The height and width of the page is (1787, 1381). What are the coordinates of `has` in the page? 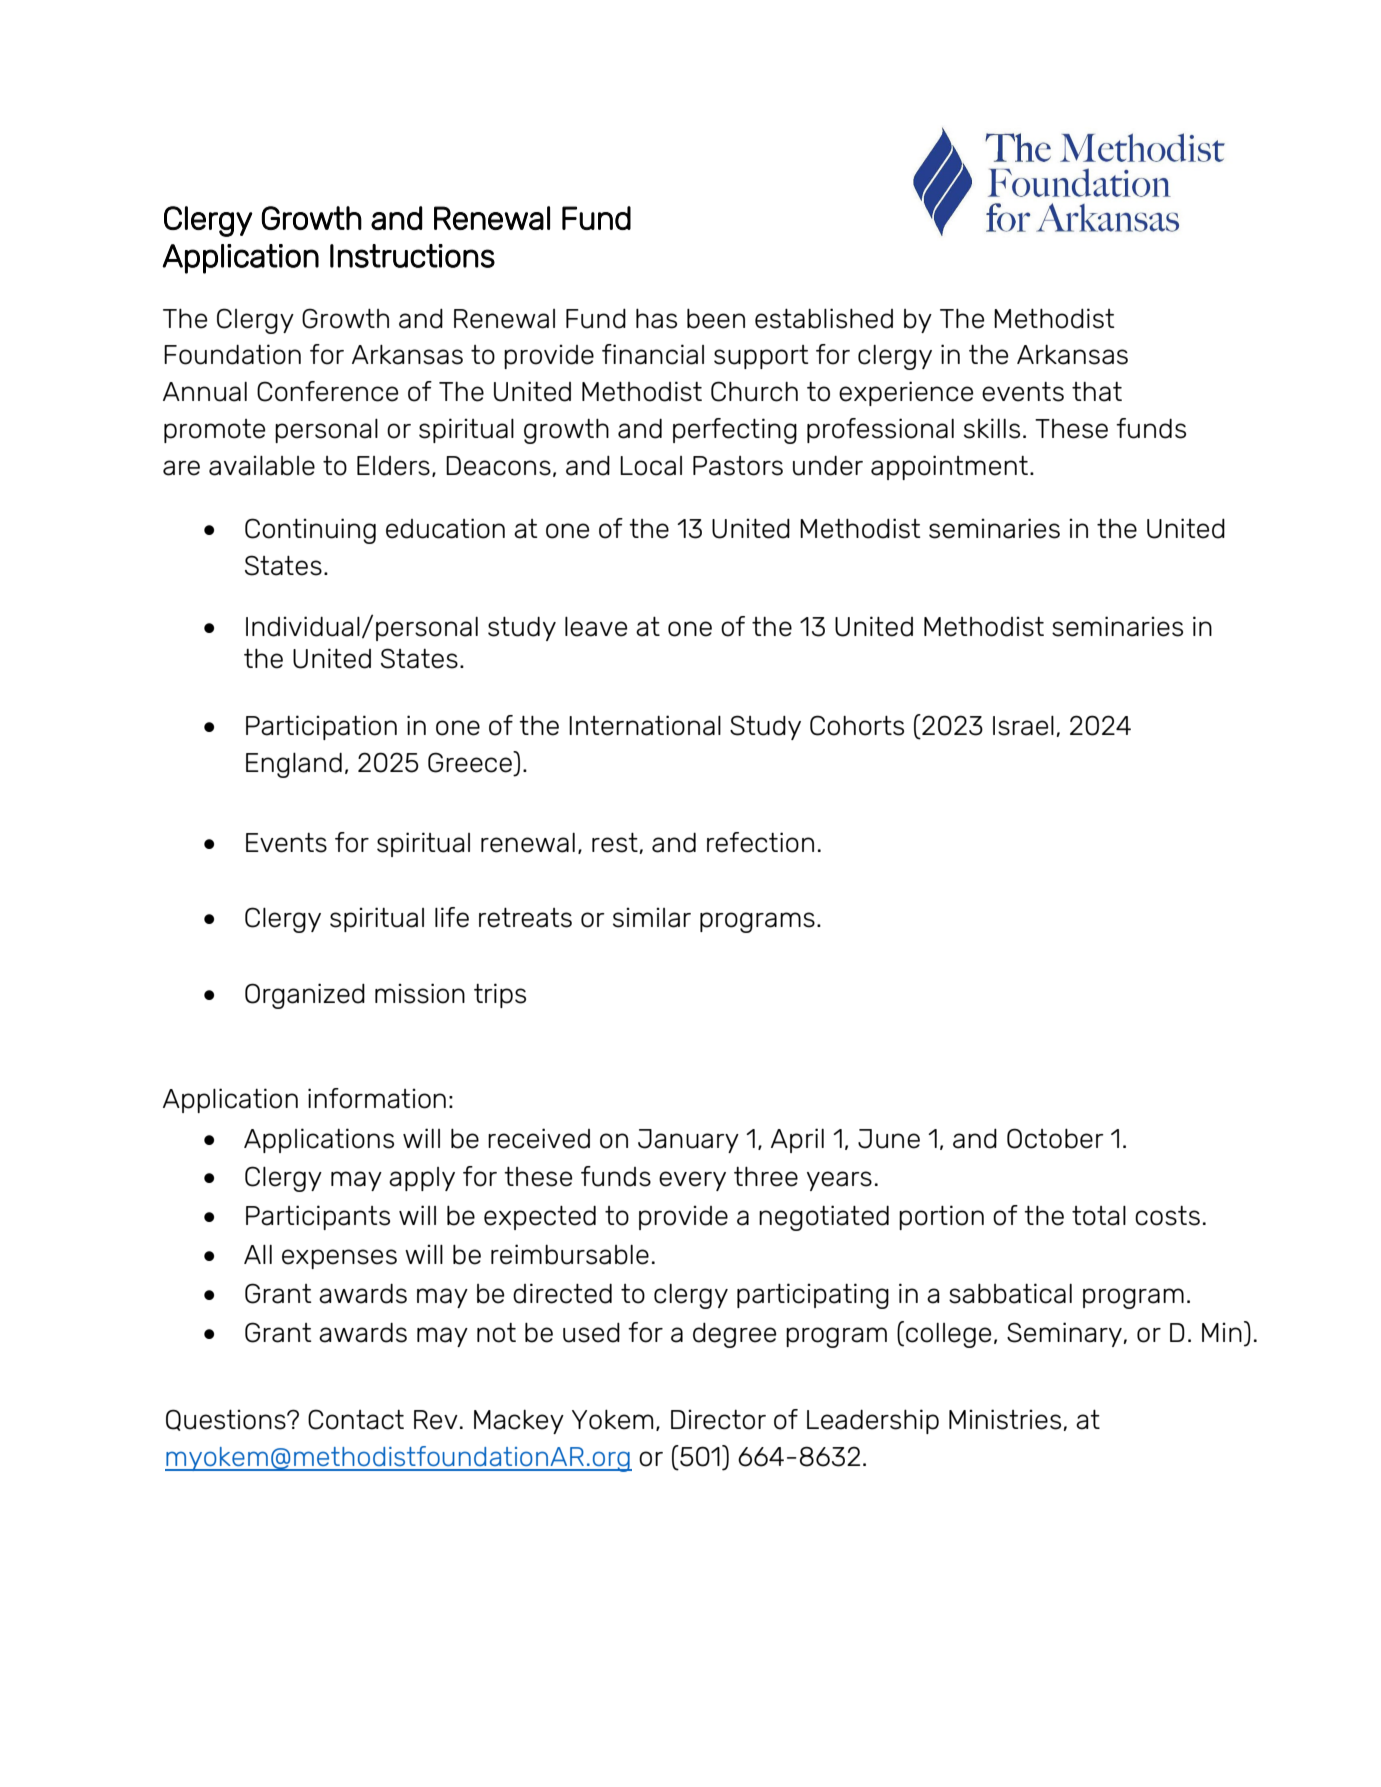 It's located at (656, 319).
